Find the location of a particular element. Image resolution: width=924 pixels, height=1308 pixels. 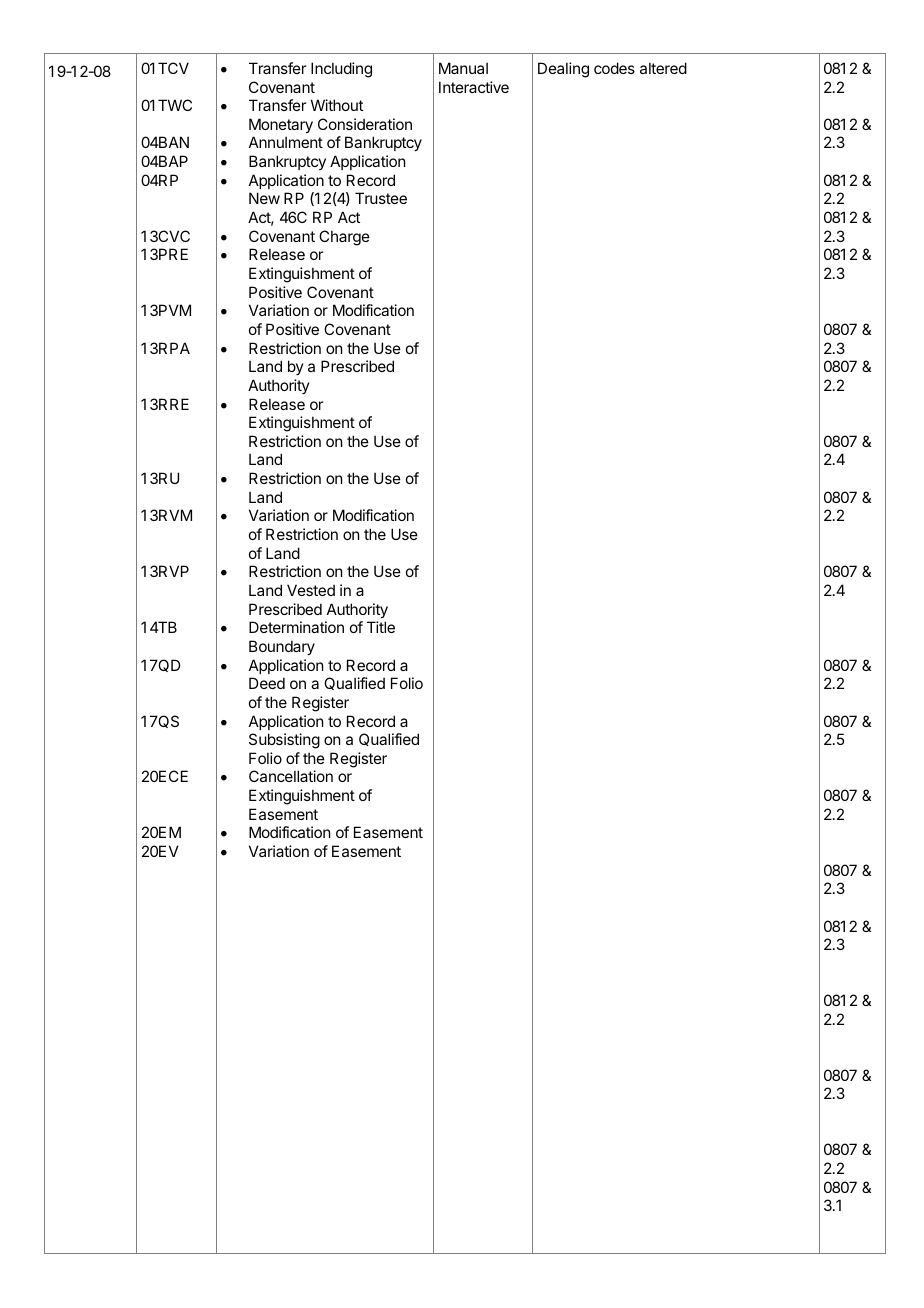

Charge is located at coordinates (344, 238).
